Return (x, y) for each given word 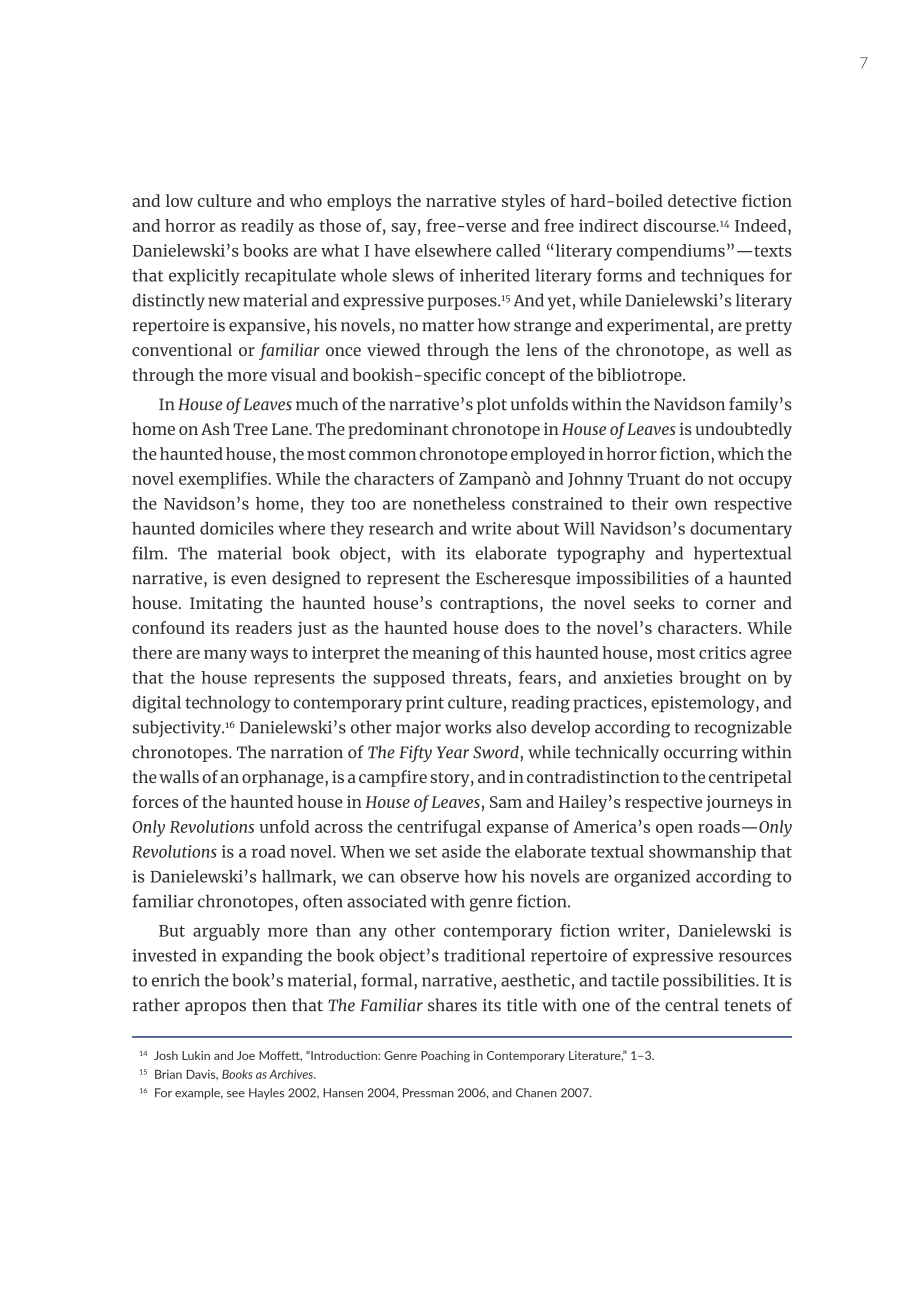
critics (722, 652)
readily (267, 227)
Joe (246, 1055)
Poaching (445, 1057)
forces (155, 801)
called (518, 250)
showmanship (702, 853)
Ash (215, 428)
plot (492, 405)
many (225, 656)
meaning (446, 654)
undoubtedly (744, 430)
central (692, 1005)
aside (461, 851)
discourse (680, 225)
